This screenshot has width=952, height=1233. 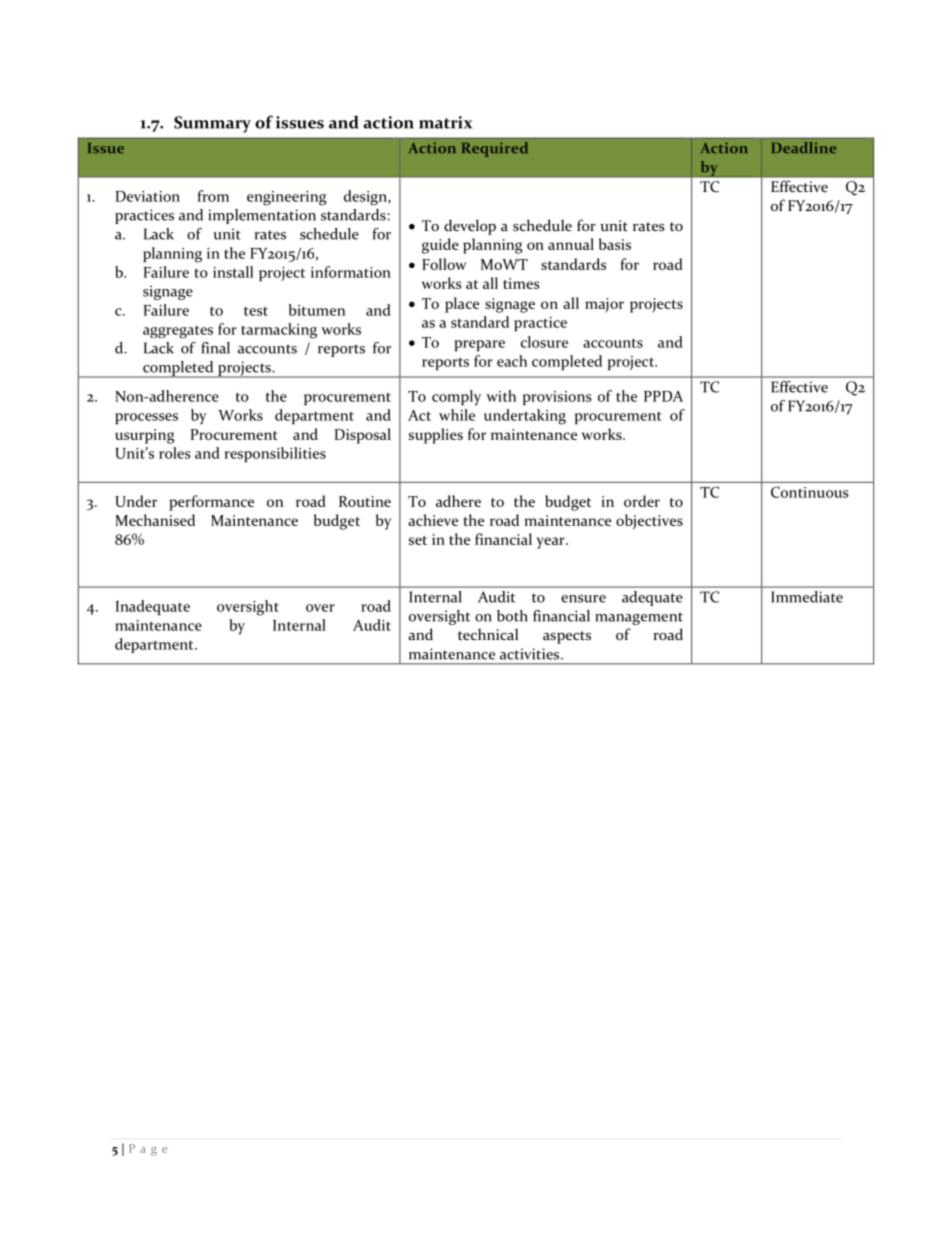 What do you see at coordinates (233, 272) in the screenshot?
I see `install` at bounding box center [233, 272].
